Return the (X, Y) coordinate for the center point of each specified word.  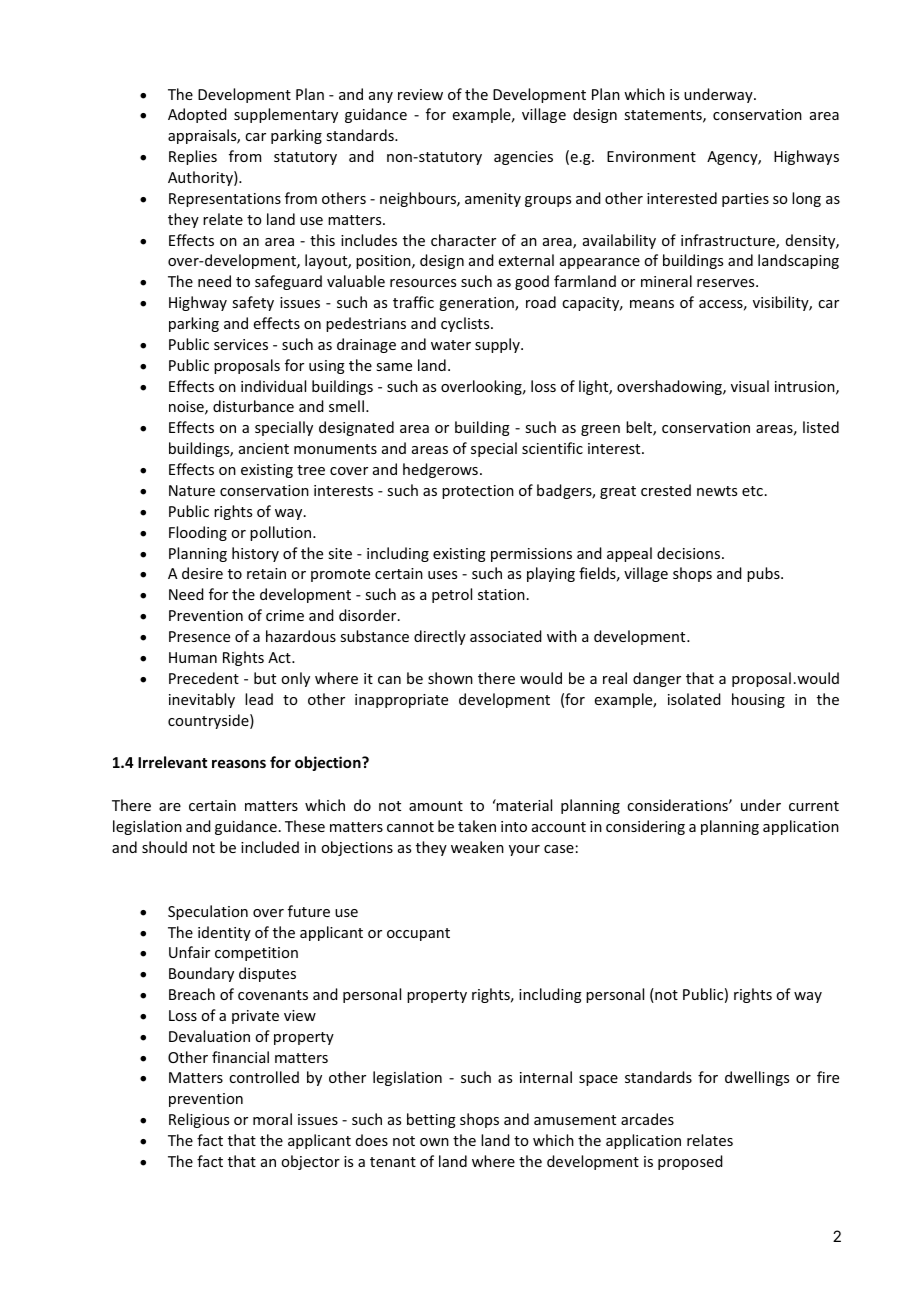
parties (745, 200)
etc (752, 491)
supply (498, 345)
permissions (531, 555)
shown (450, 678)
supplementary (286, 115)
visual (750, 386)
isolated (694, 699)
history (255, 554)
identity (224, 933)
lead (259, 699)
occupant (418, 934)
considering (645, 827)
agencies (523, 158)
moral (272, 1119)
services (241, 344)
